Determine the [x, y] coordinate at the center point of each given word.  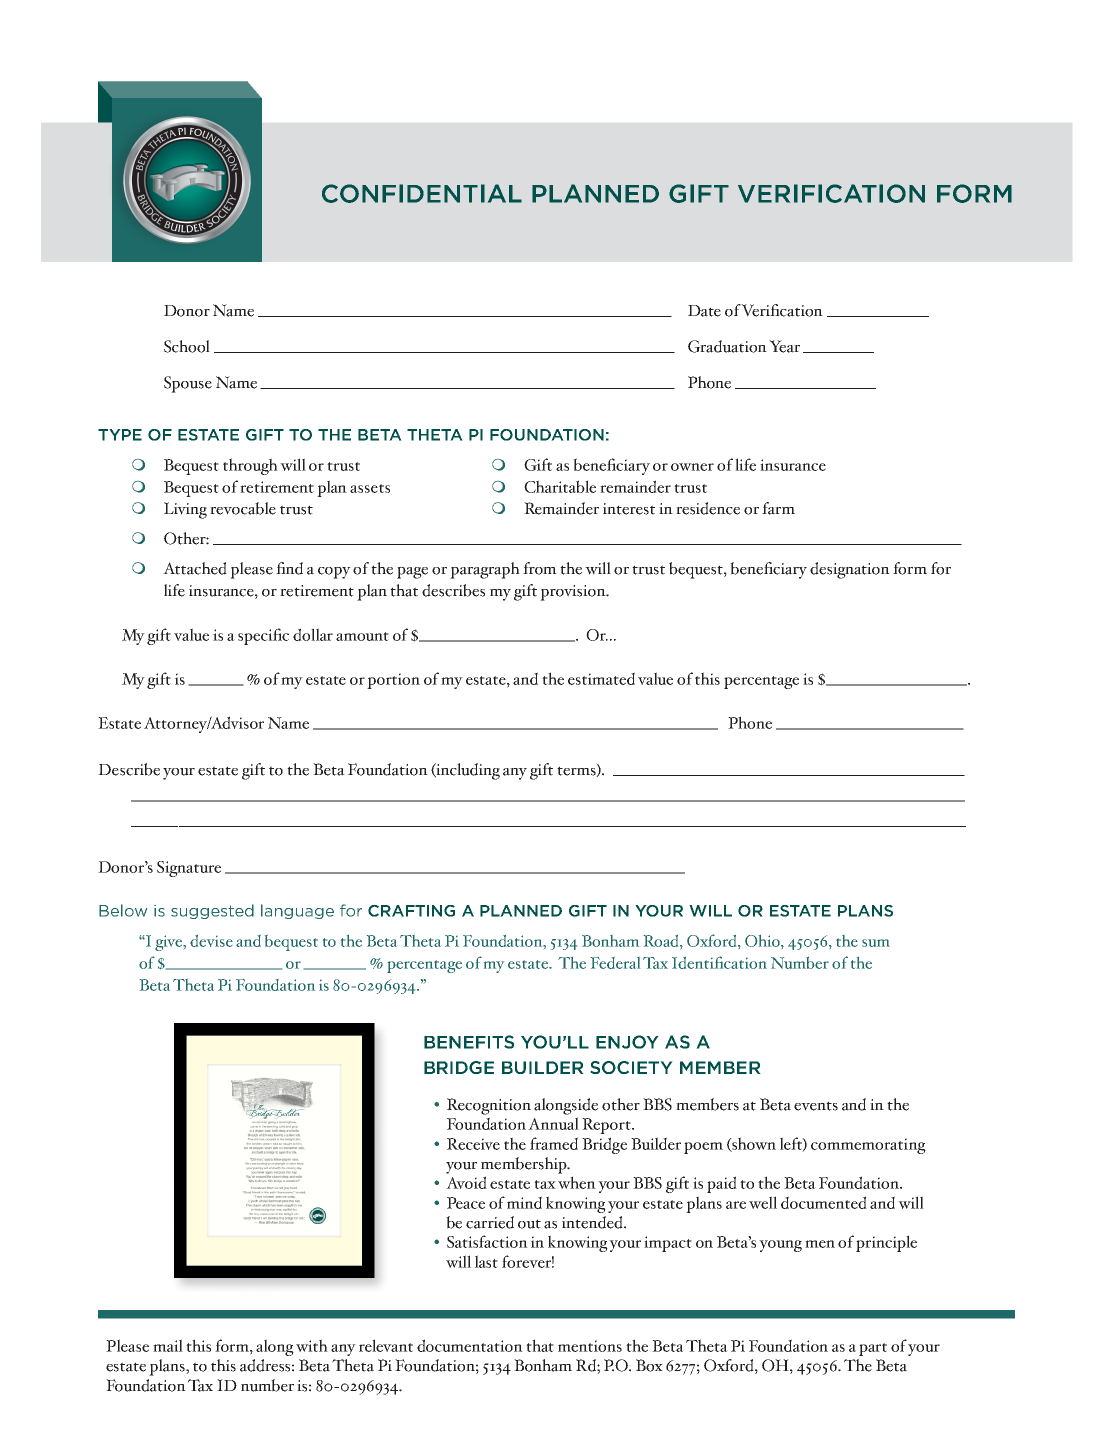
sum [876, 943]
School [187, 346]
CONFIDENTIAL [422, 193]
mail [168, 1345]
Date [704, 311]
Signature [189, 869]
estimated [601, 678]
